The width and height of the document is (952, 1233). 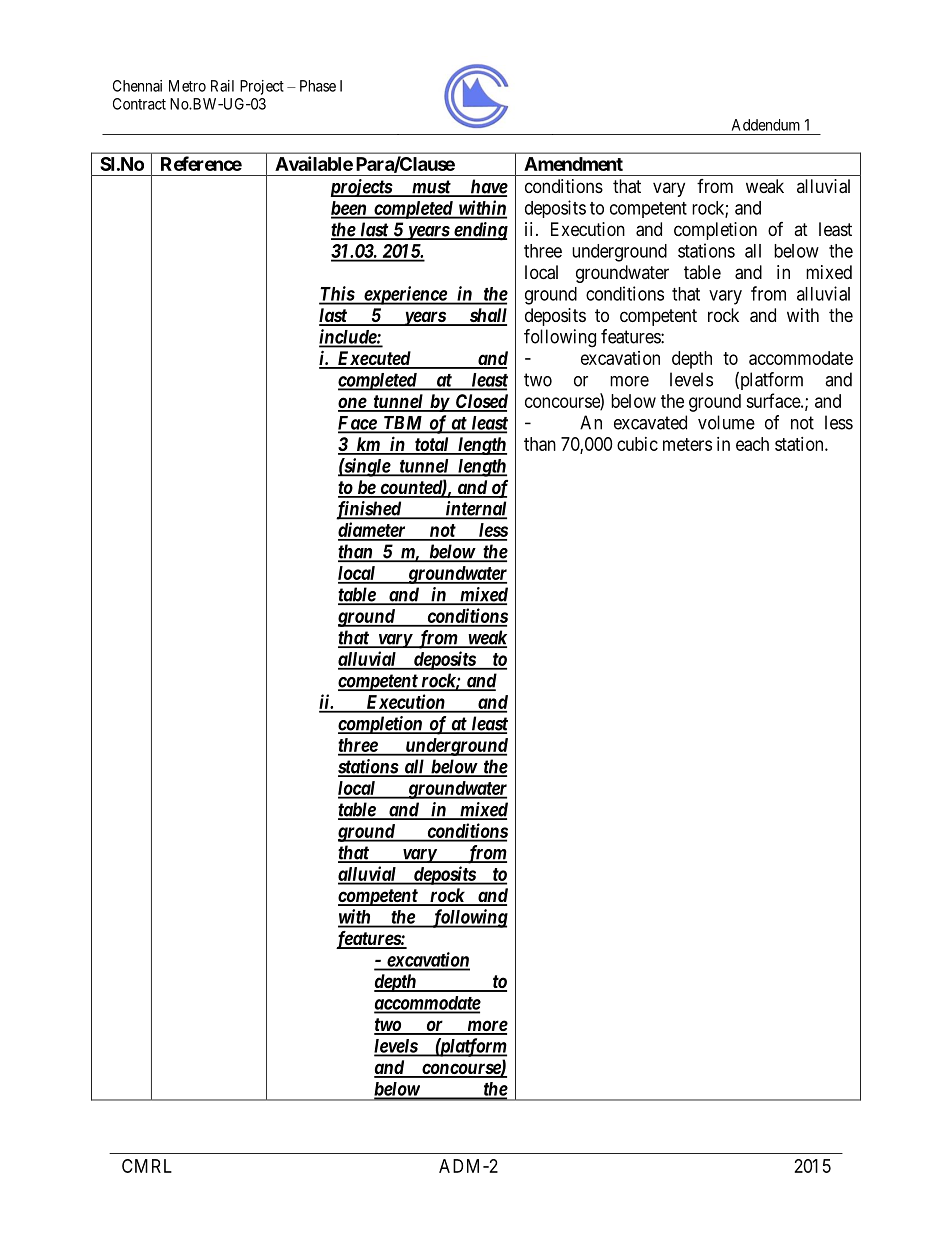 What do you see at coordinates (487, 316) in the document?
I see `shall` at bounding box center [487, 316].
